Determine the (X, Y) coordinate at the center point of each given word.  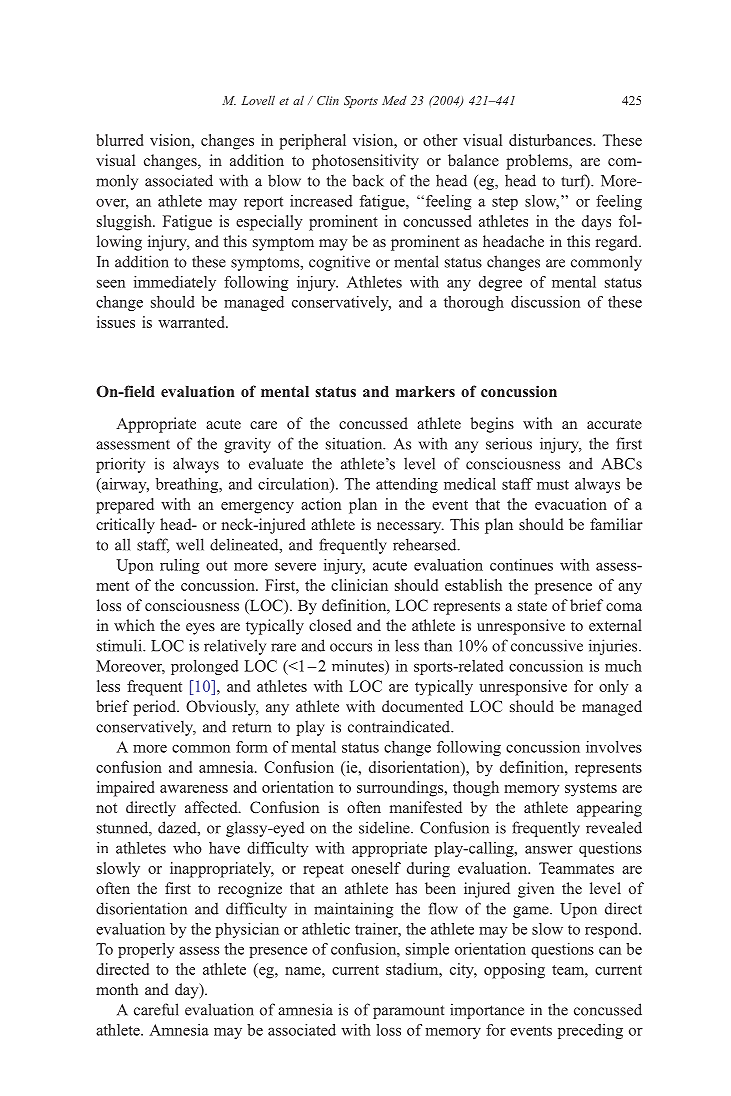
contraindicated (400, 726)
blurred (120, 140)
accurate (614, 424)
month (117, 989)
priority (120, 465)
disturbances (551, 140)
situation (355, 443)
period (155, 708)
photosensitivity (365, 162)
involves (614, 747)
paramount (408, 1012)
